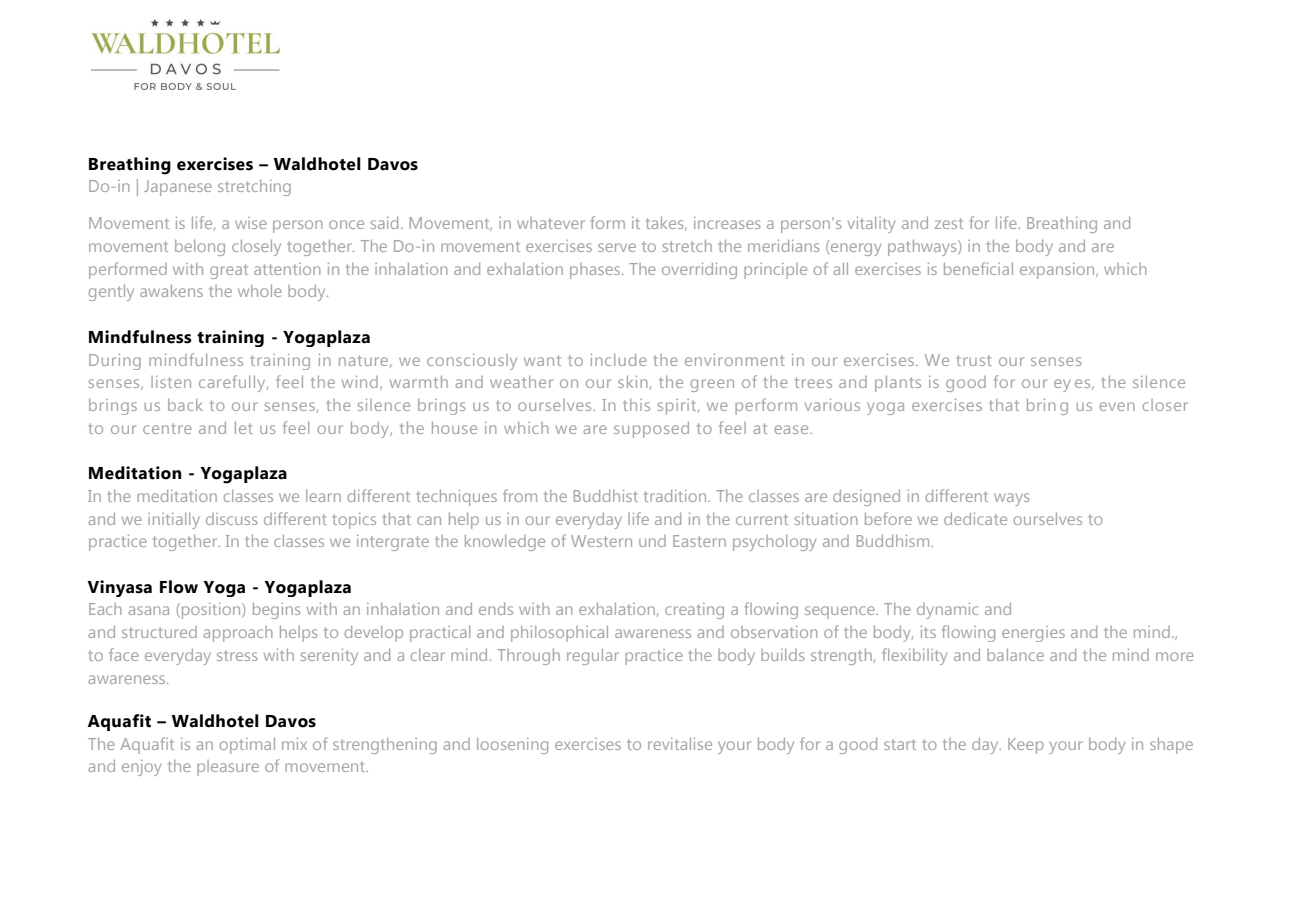 The height and width of the image is (924, 1308). Describe the element at coordinates (323, 496) in the image. I see `learn` at that location.
